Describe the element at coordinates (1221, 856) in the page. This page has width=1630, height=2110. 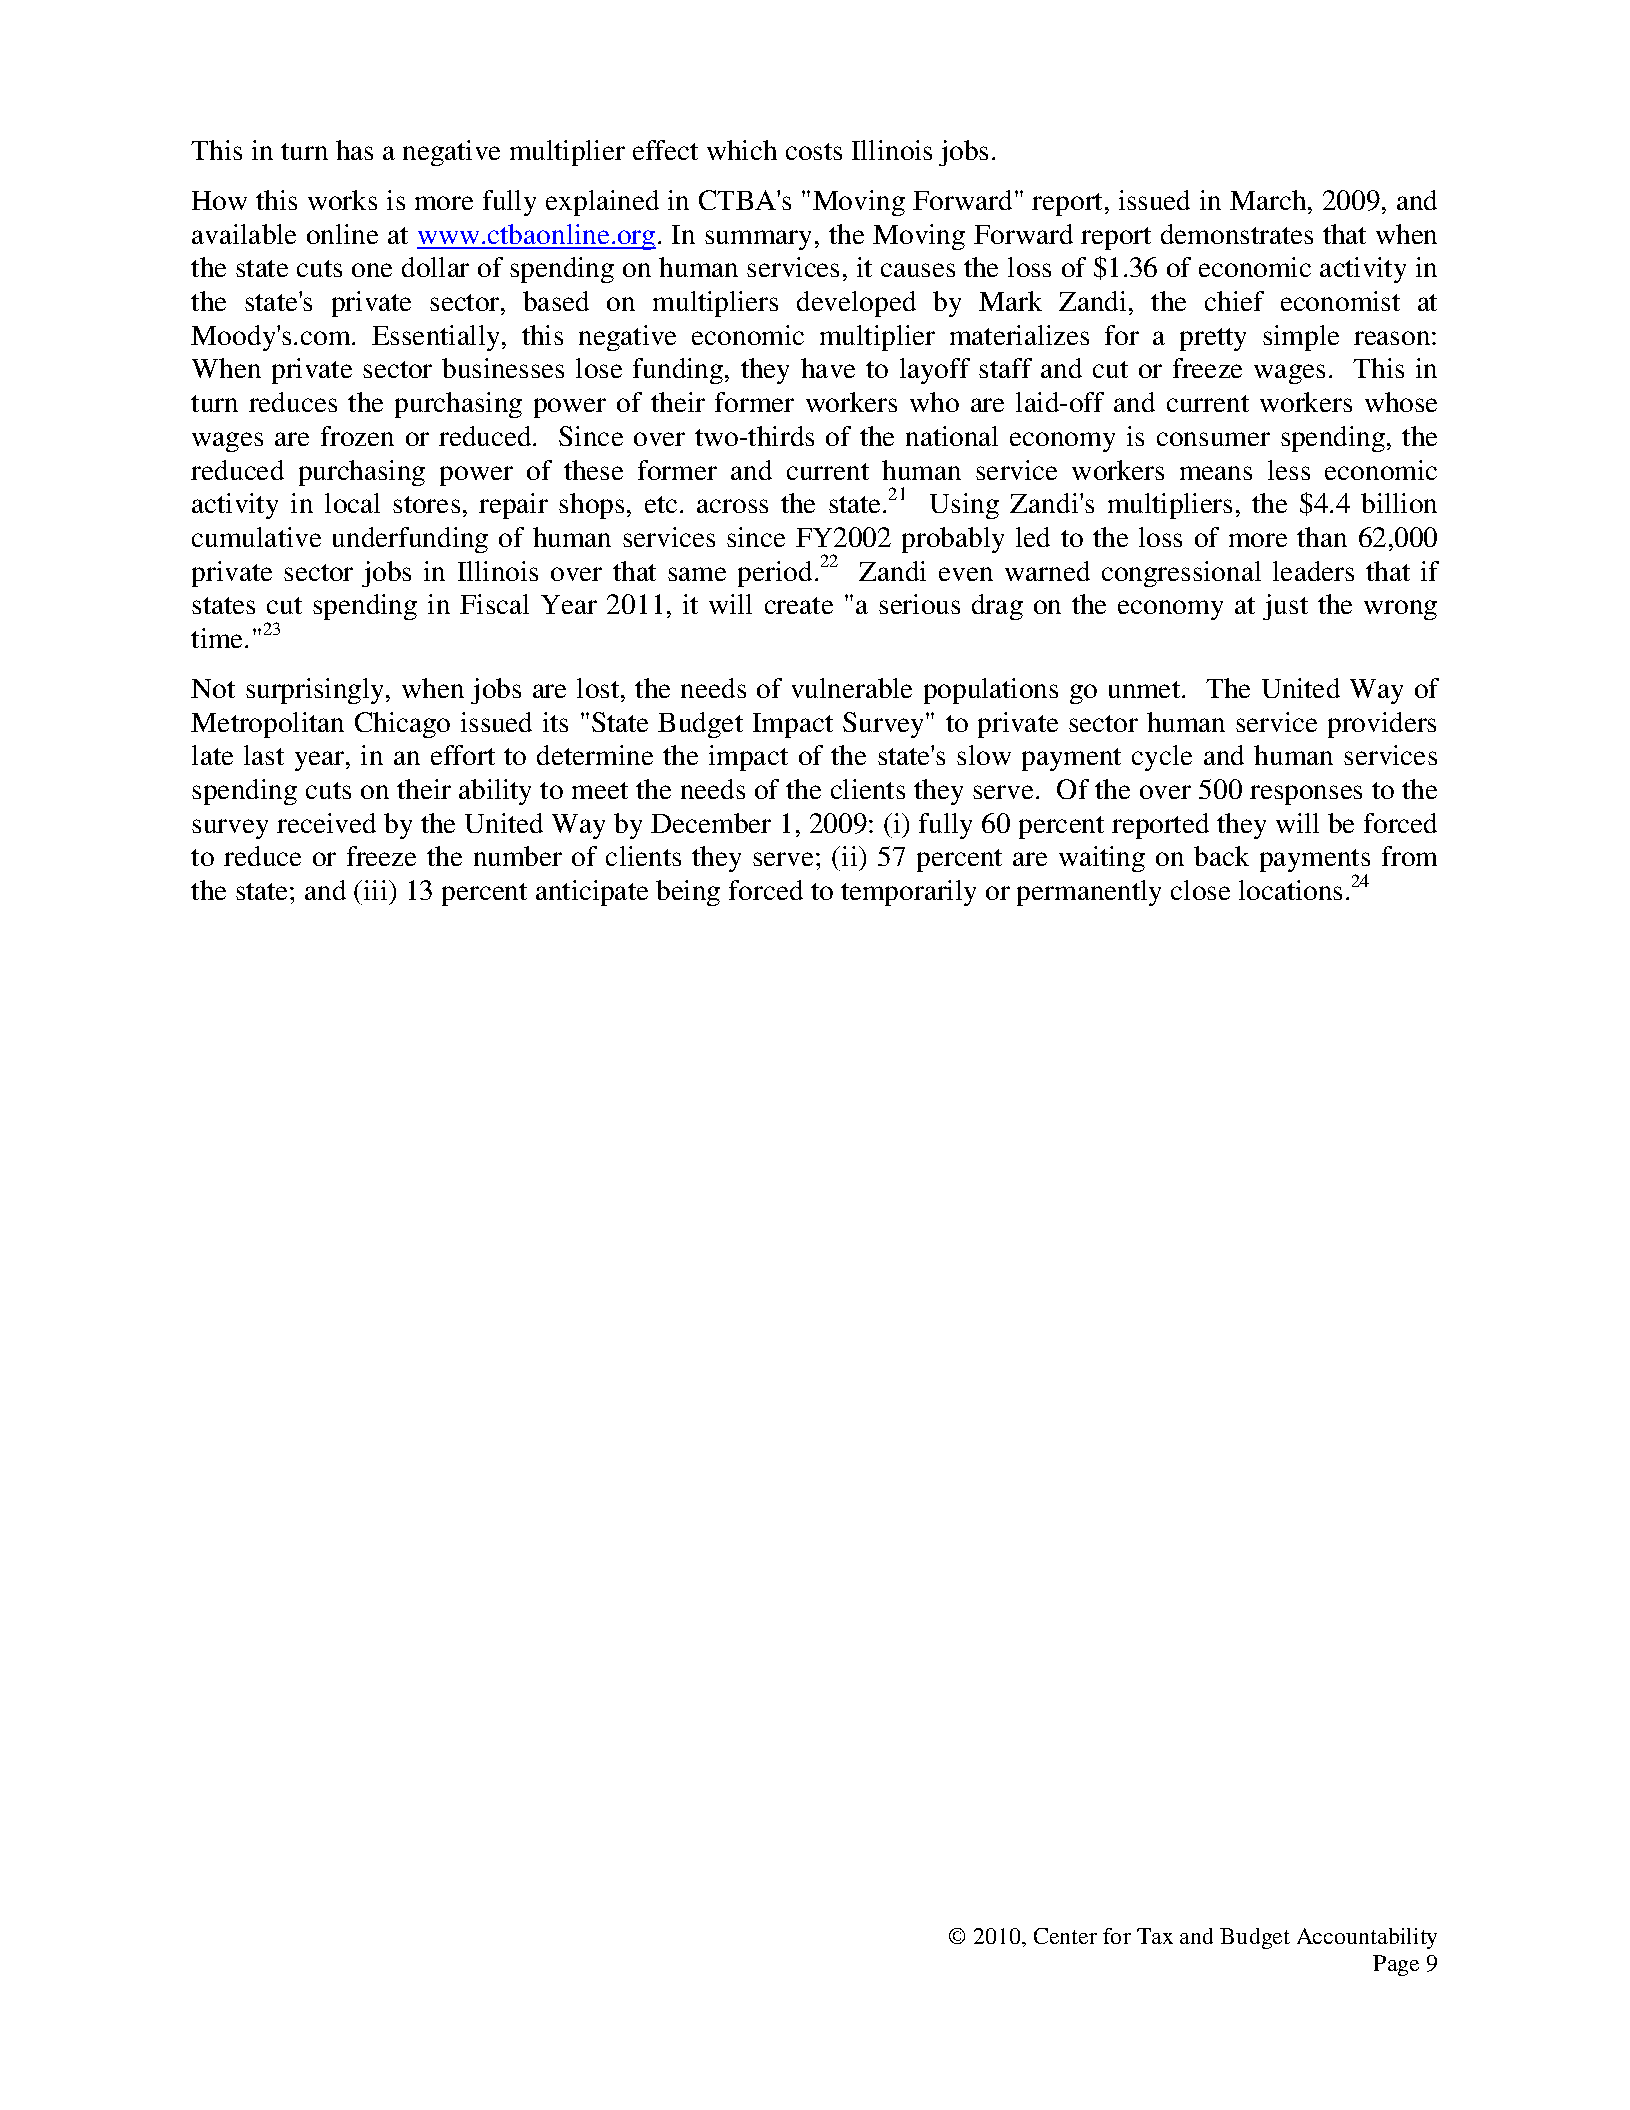
I see `back` at that location.
